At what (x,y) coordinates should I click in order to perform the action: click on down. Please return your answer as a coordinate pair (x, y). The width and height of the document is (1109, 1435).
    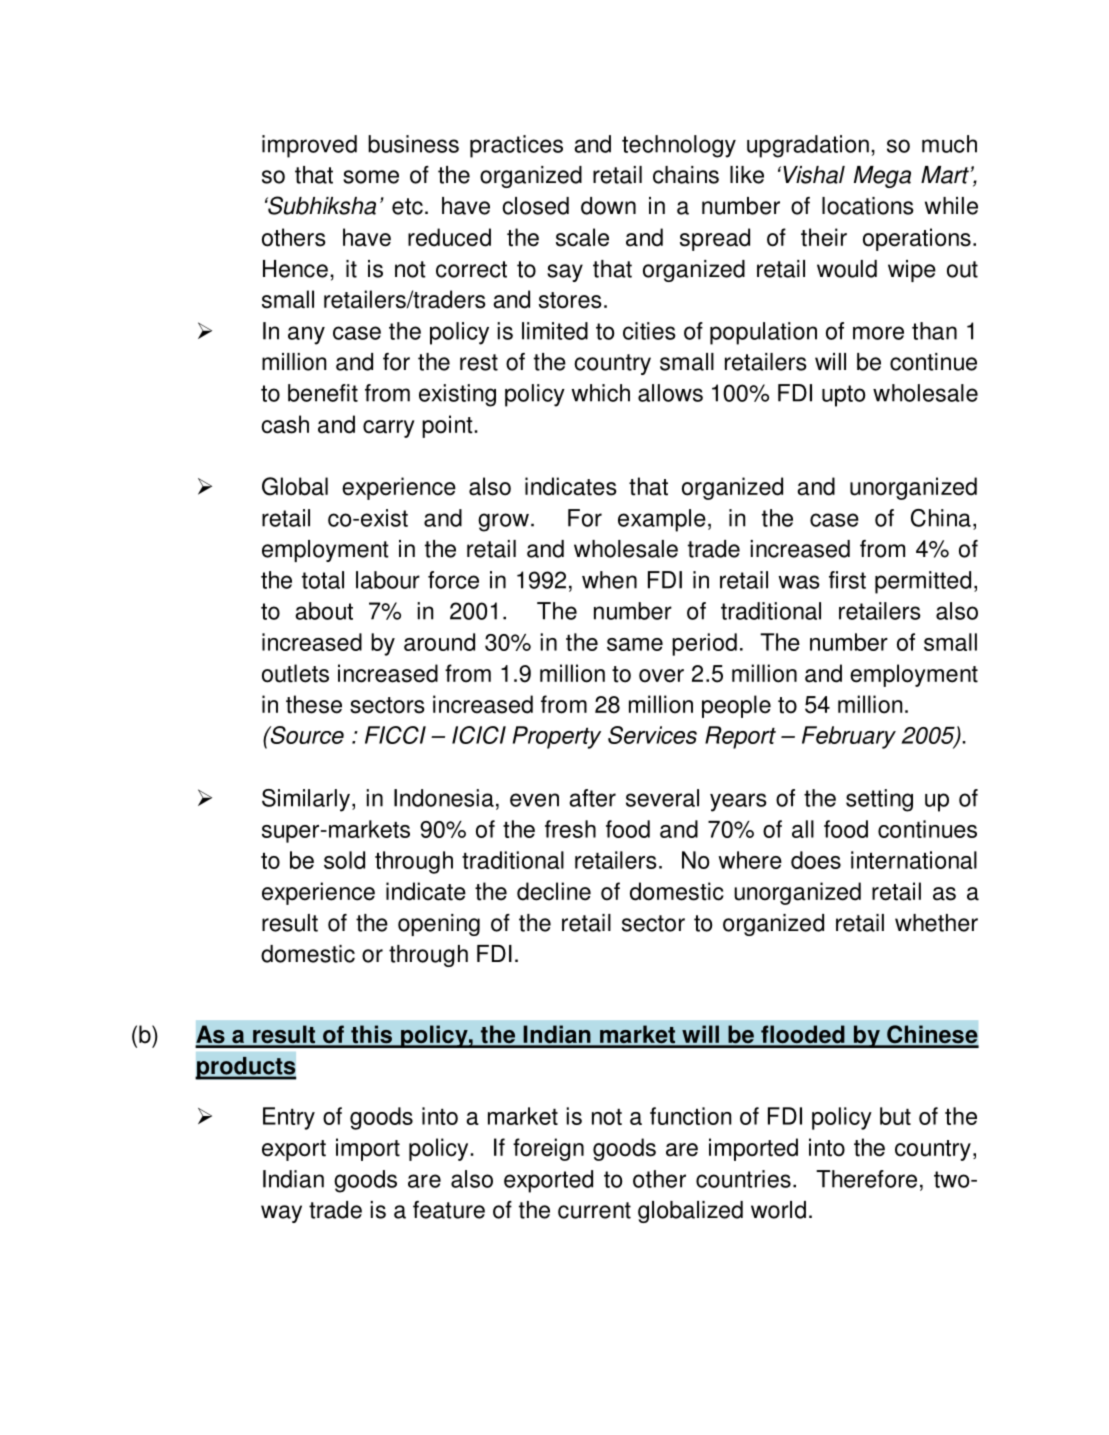
    Looking at the image, I should click on (608, 206).
